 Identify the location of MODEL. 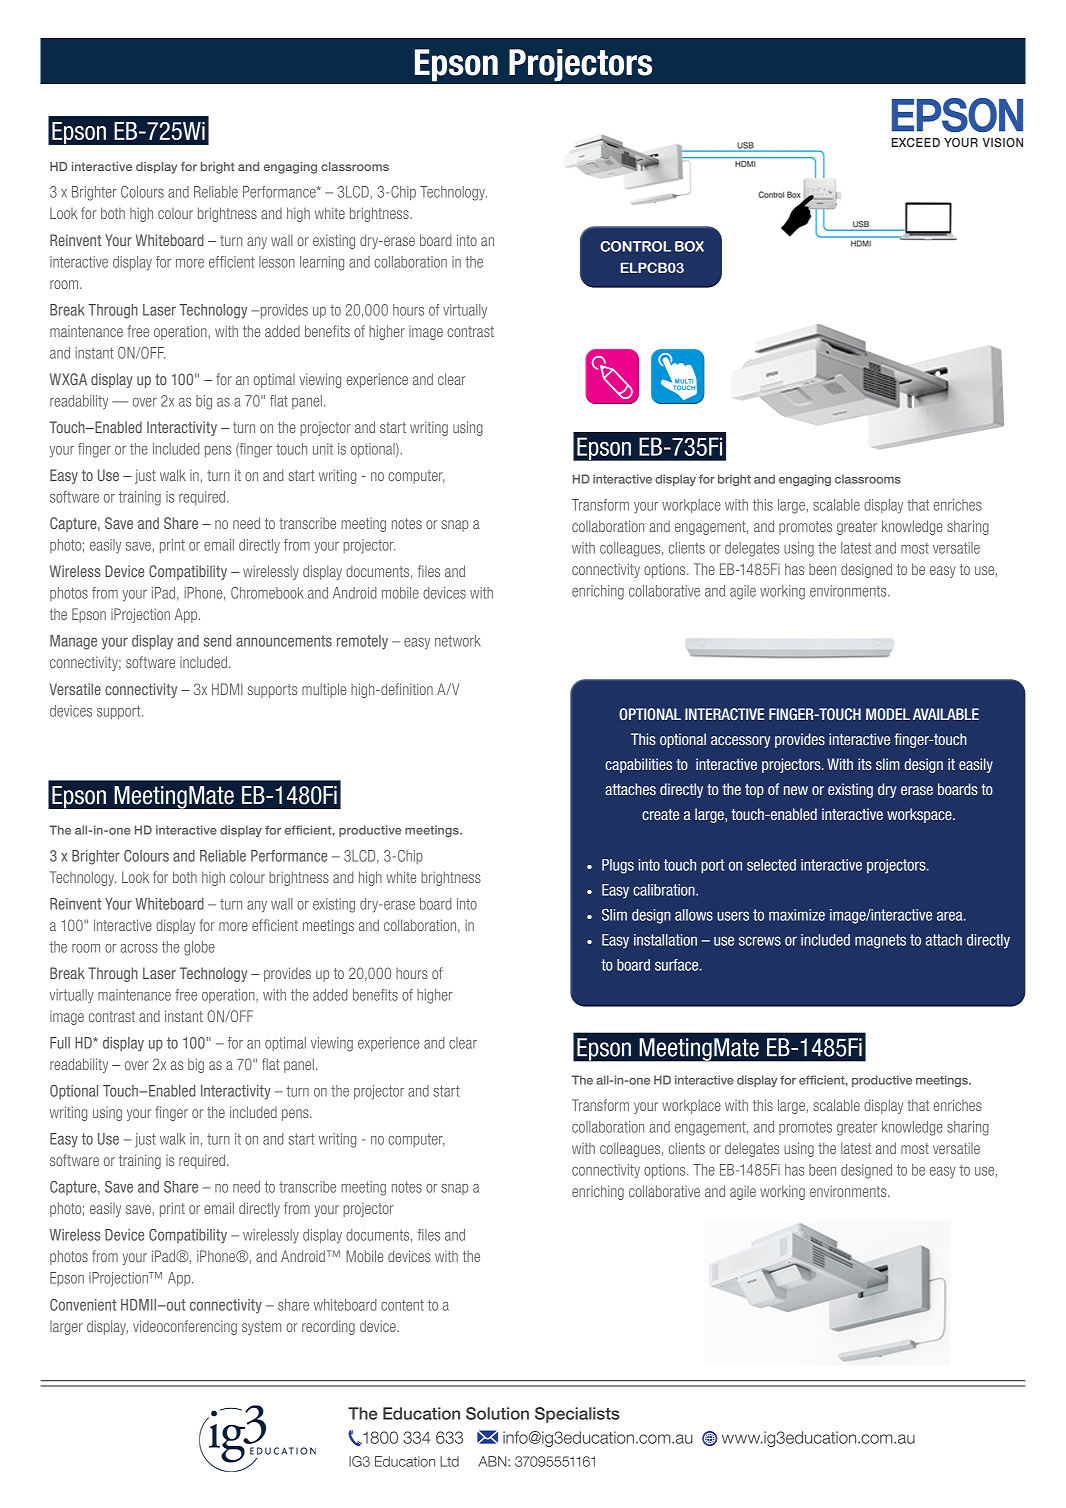
(888, 714).
